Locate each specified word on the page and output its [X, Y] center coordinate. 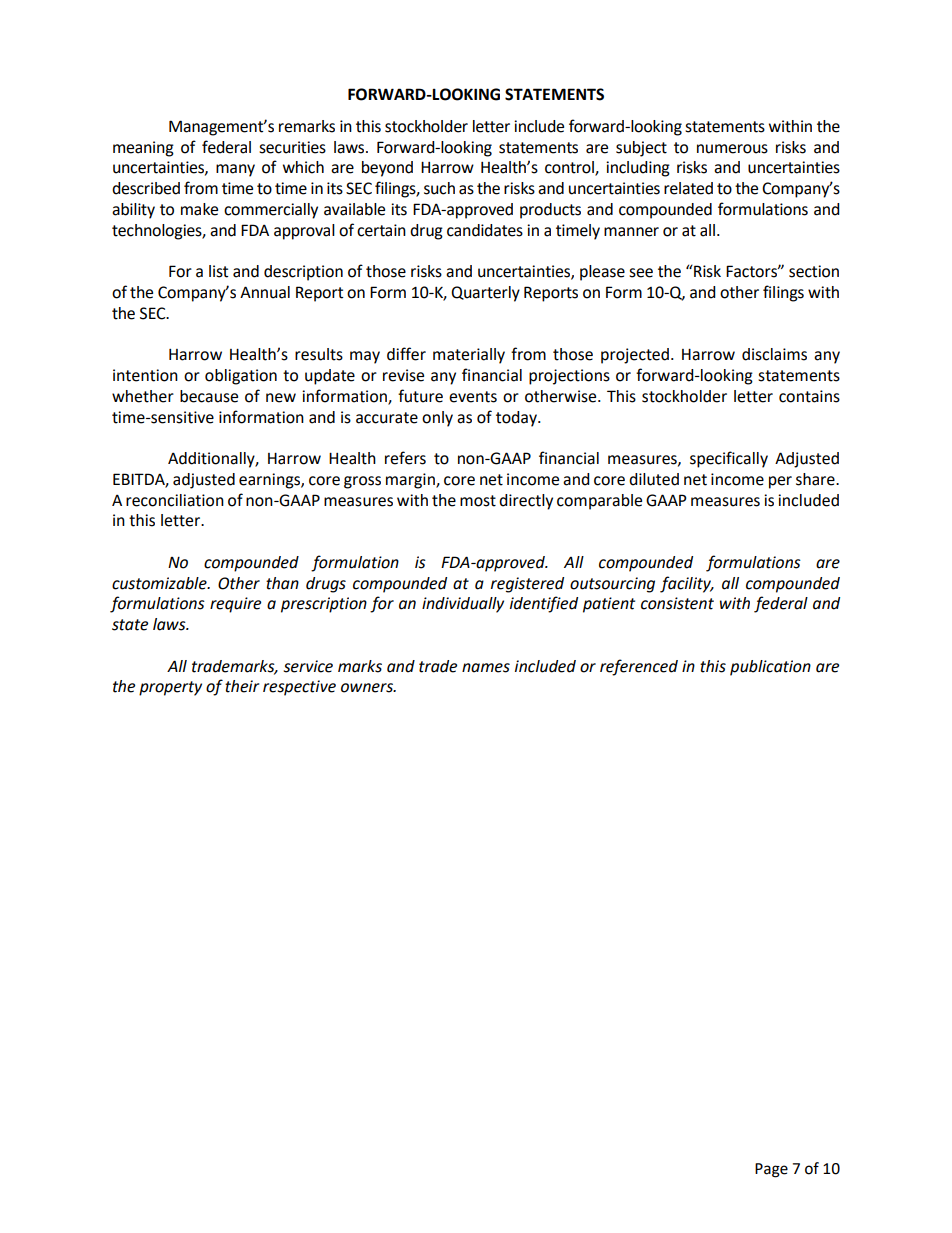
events [473, 397]
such [439, 188]
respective [299, 688]
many [235, 170]
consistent [677, 603]
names [486, 668]
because [209, 396]
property [170, 688]
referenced [639, 667]
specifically [729, 459]
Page [771, 1170]
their [242, 686]
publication [770, 668]
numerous [732, 149]
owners [368, 688]
